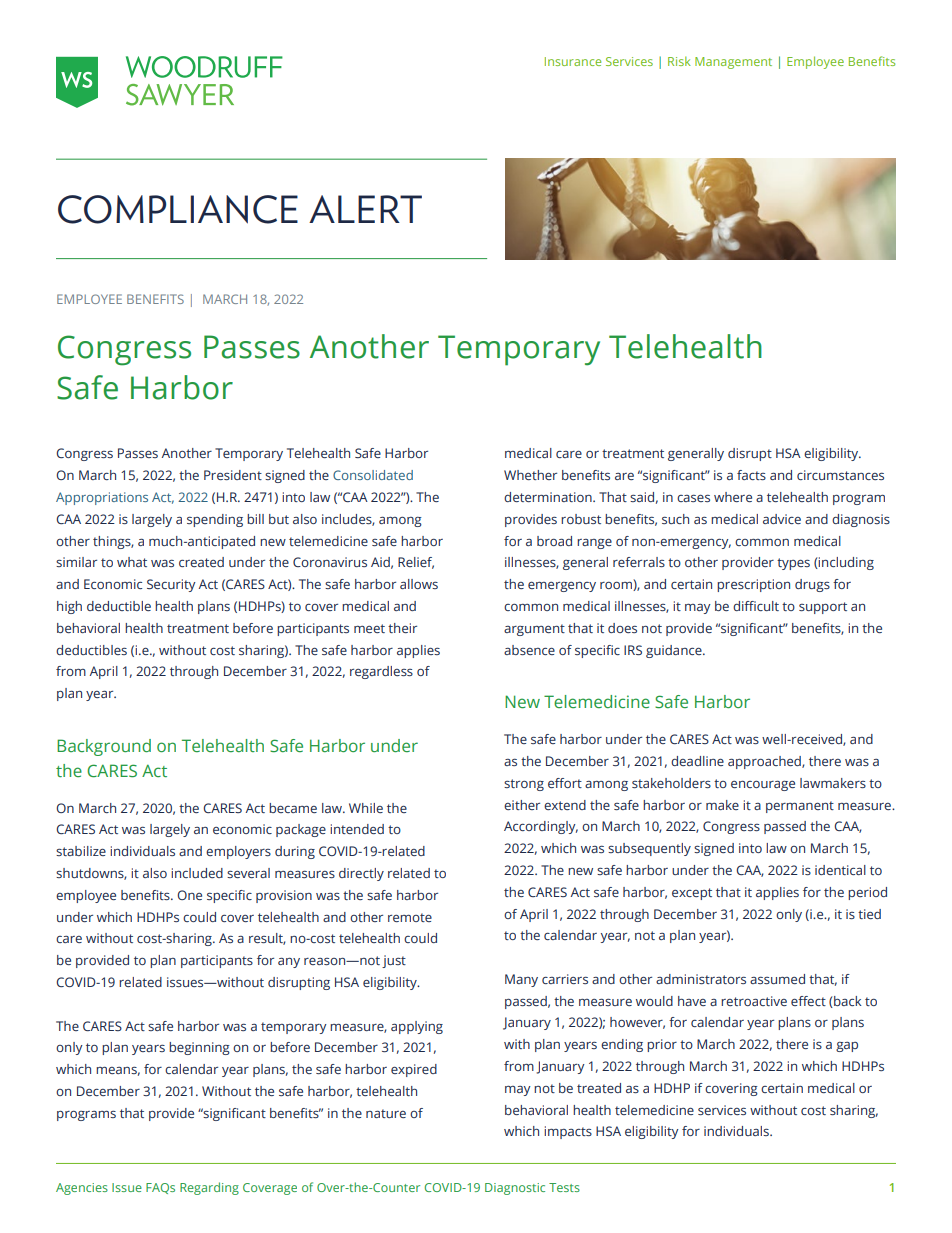  Describe the element at coordinates (178, 209) in the screenshot. I see `COMPLIANCE` at that location.
